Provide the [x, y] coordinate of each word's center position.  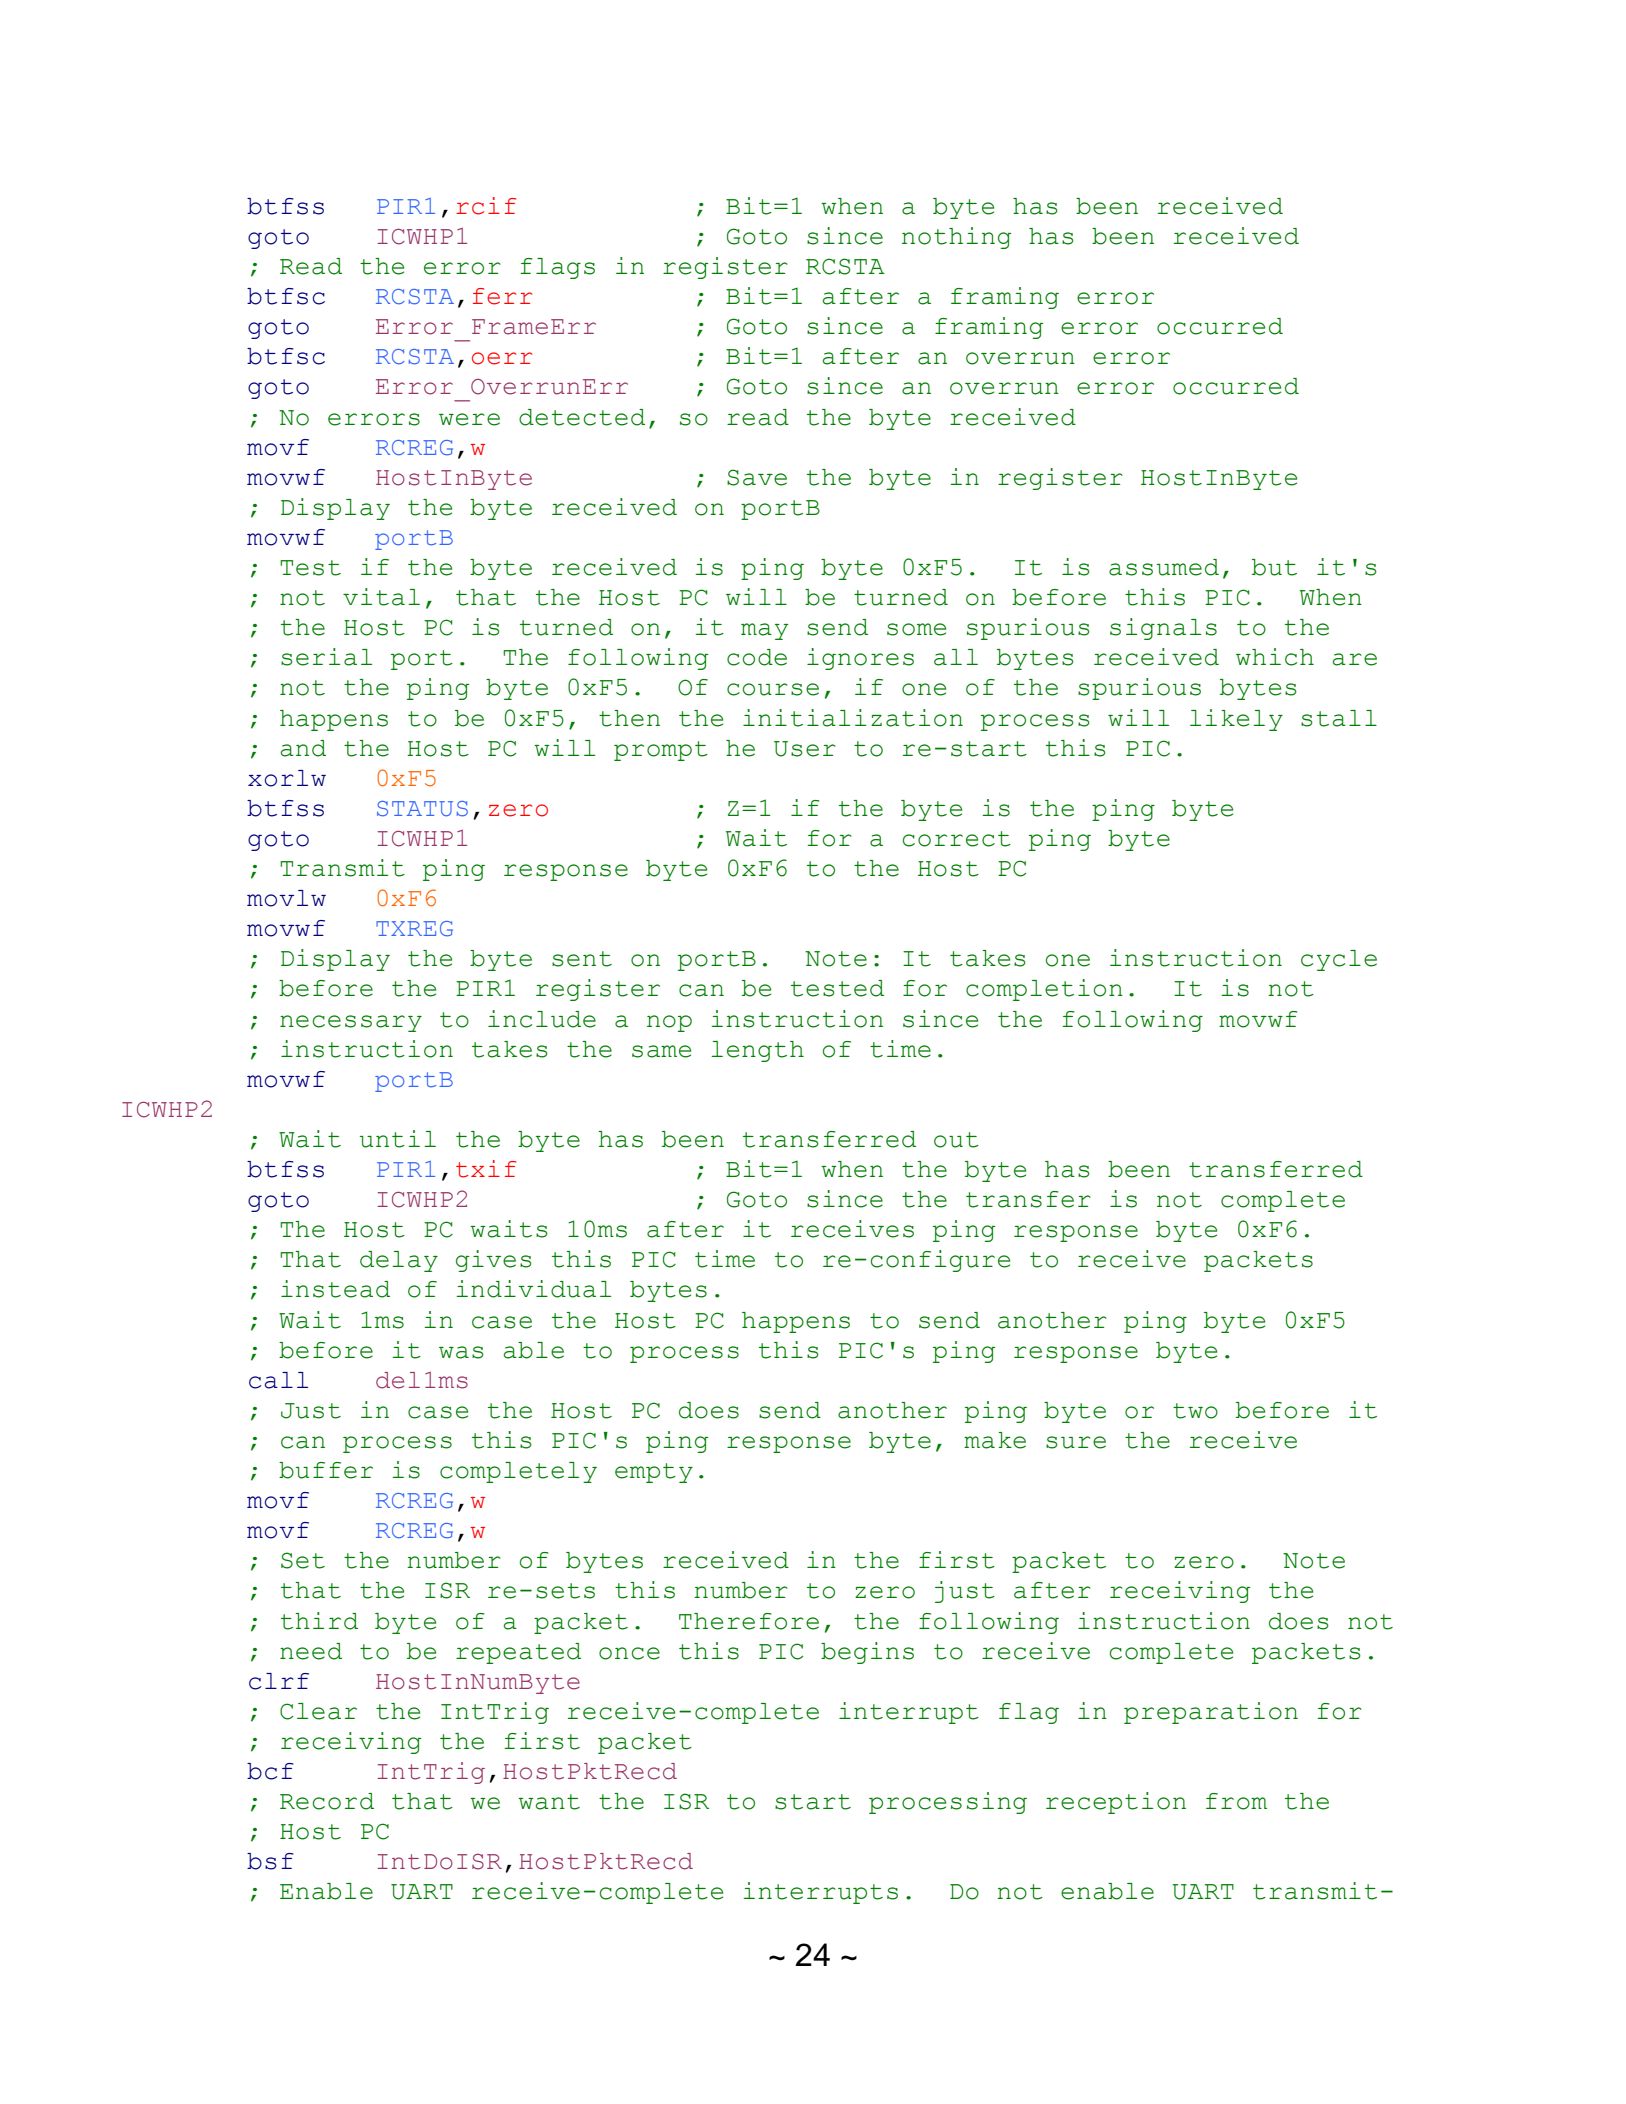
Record [327, 1801]
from [1236, 1801]
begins [867, 1653]
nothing [956, 238]
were [469, 419]
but [1274, 567]
